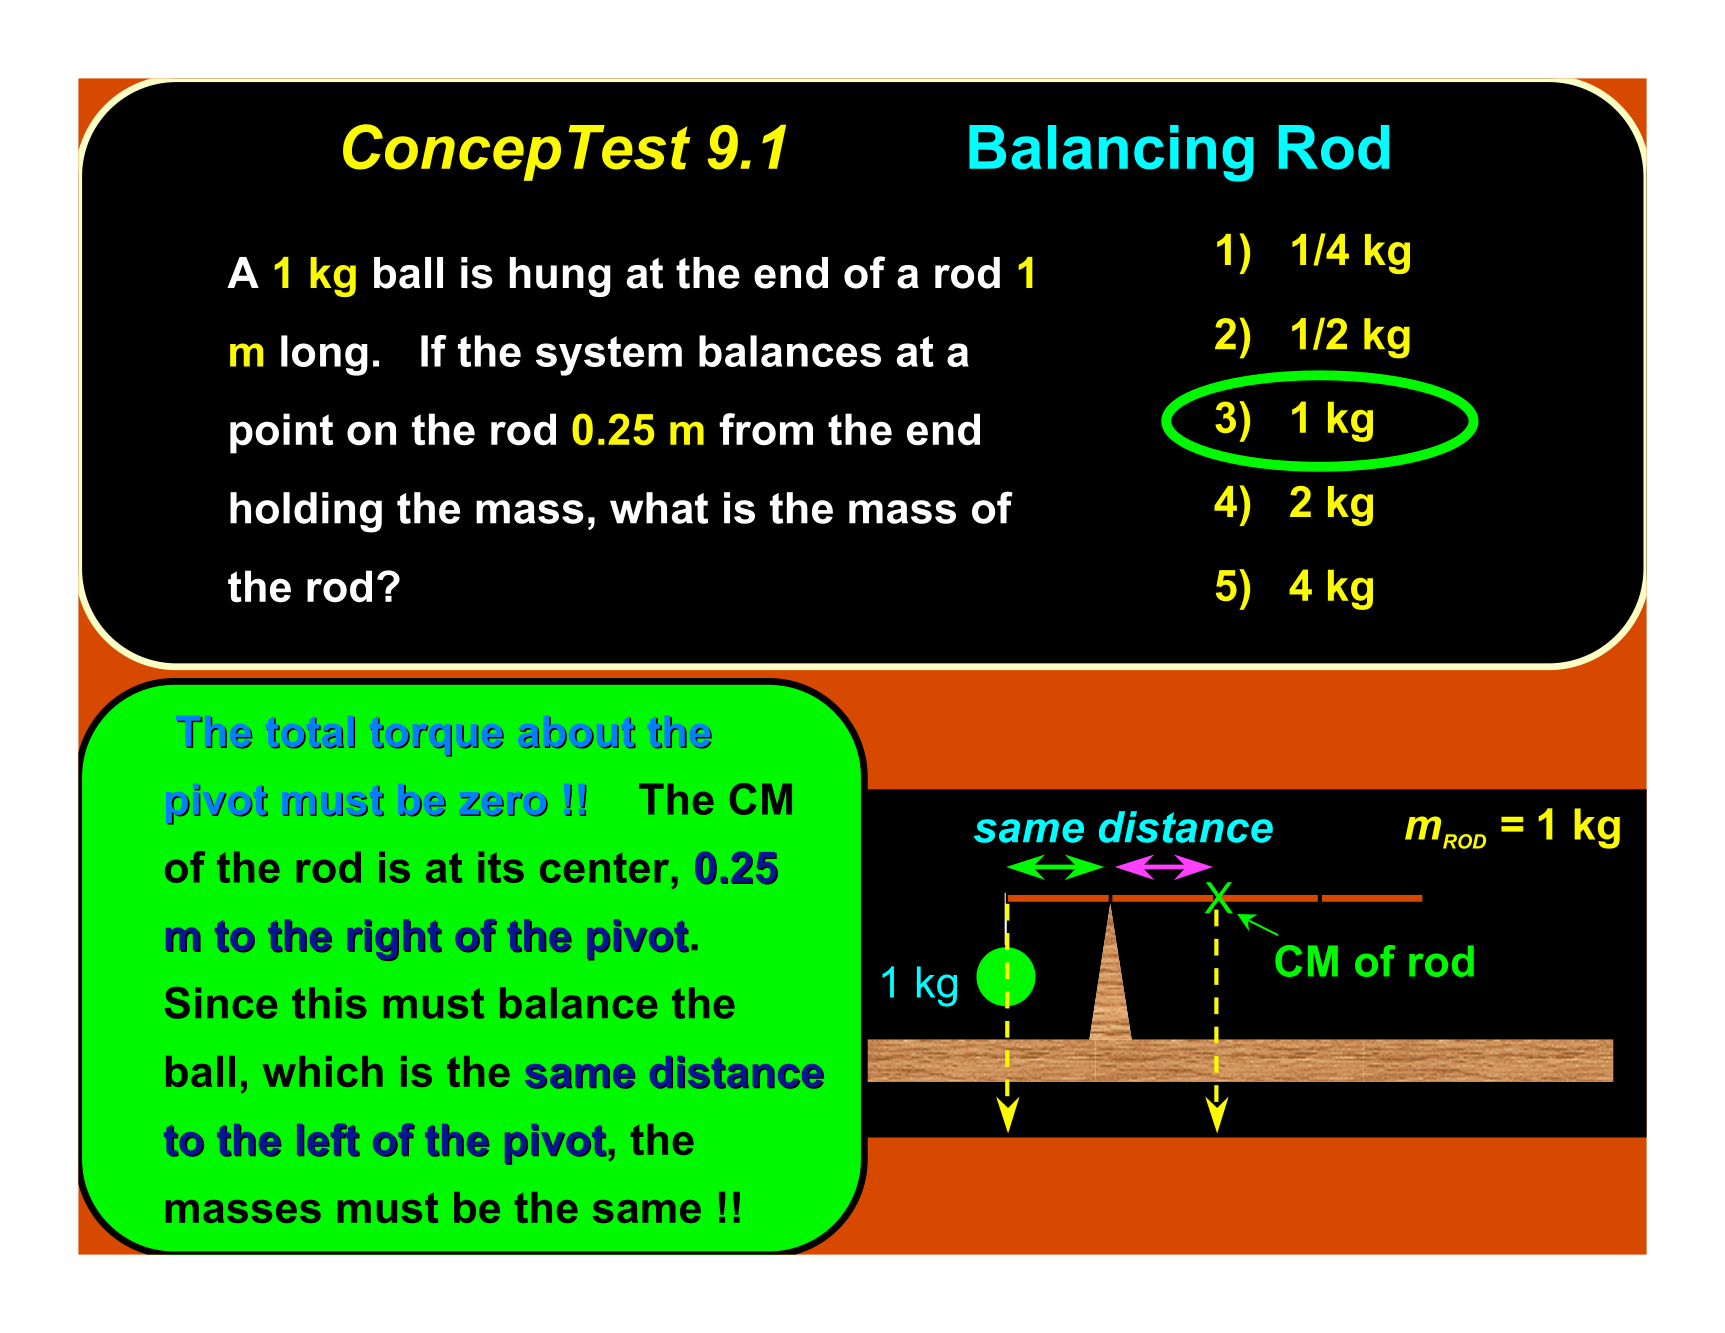  I want to click on from, so click(766, 429).
